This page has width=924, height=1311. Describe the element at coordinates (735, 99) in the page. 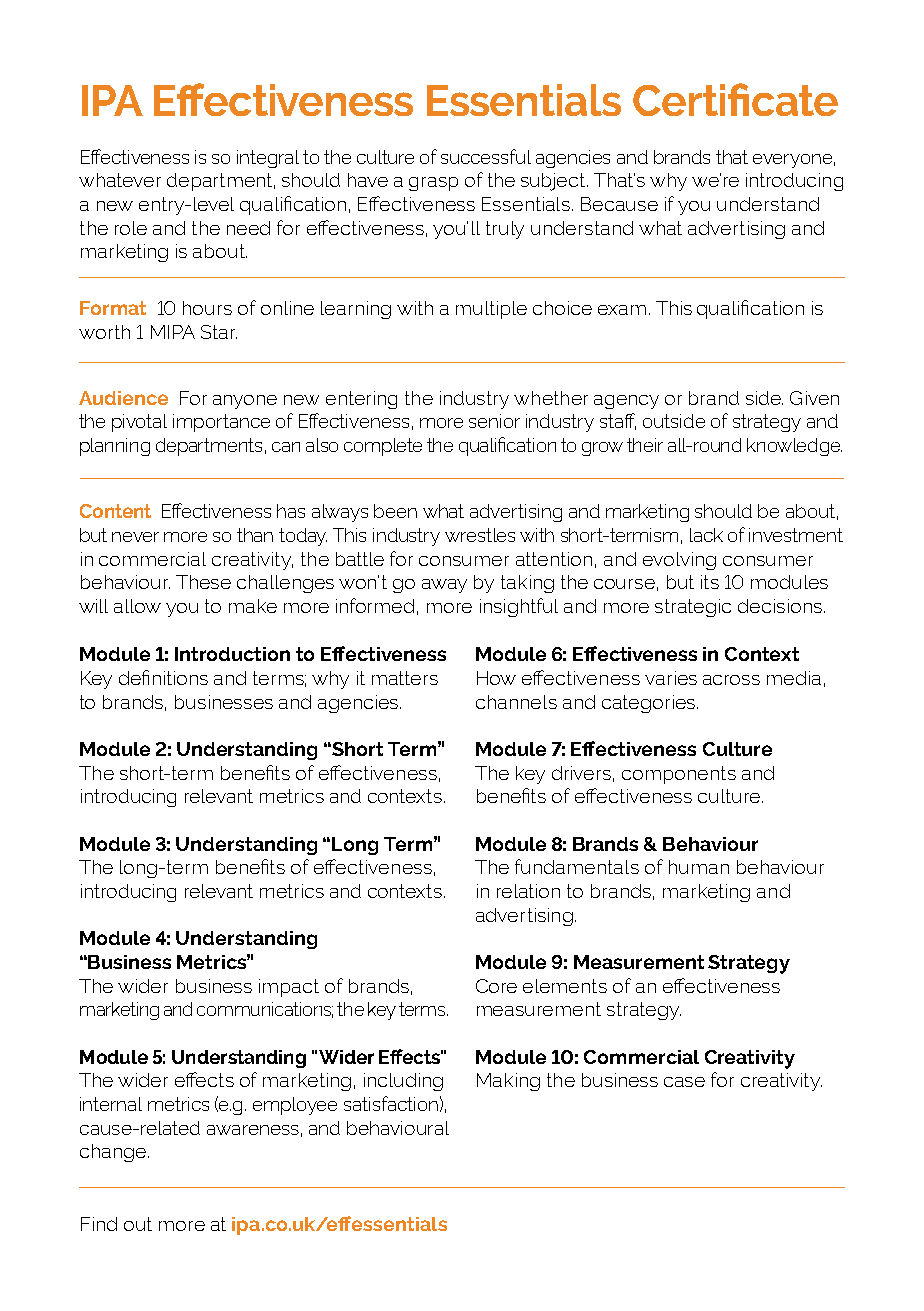

I see `Certificate` at that location.
